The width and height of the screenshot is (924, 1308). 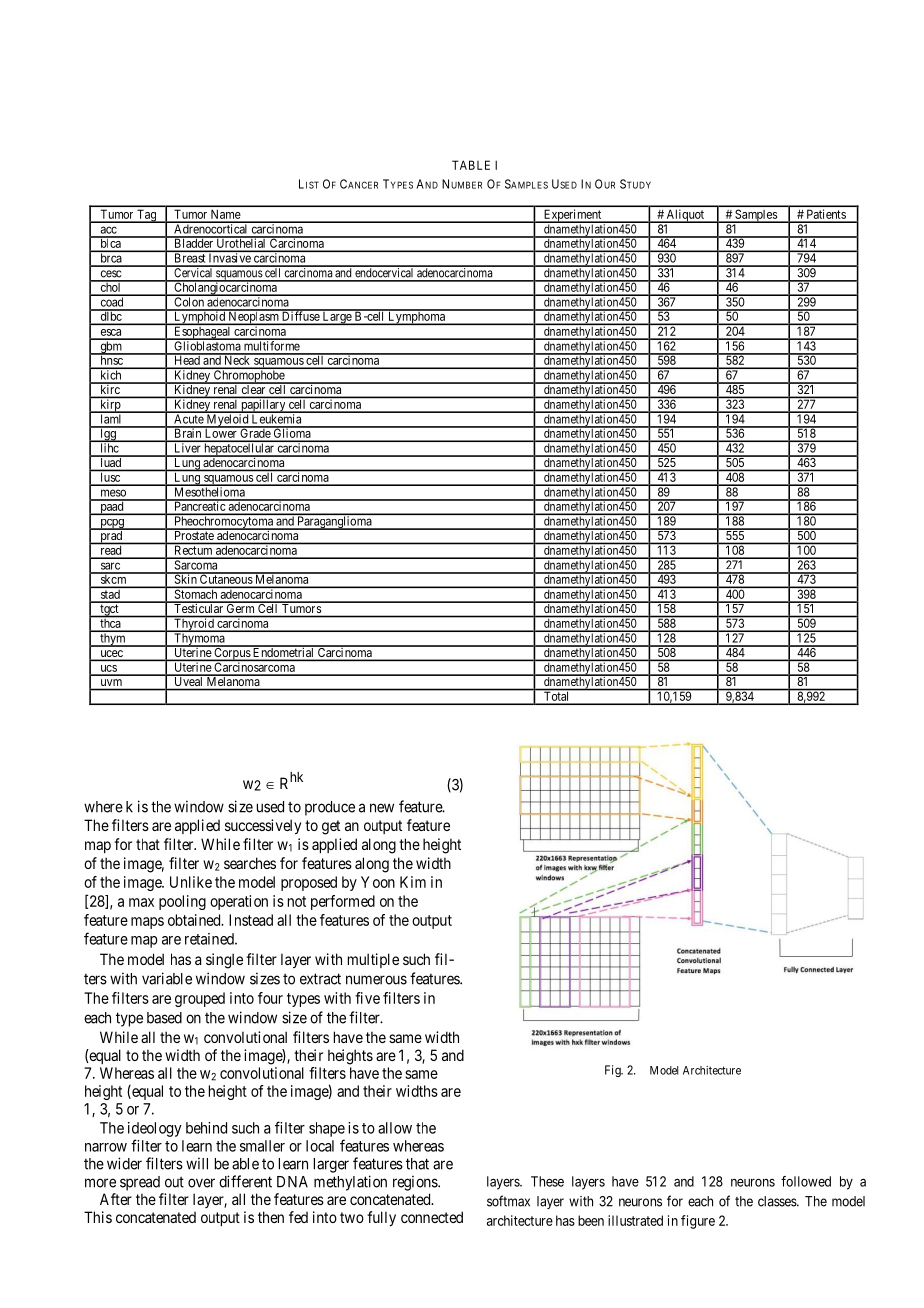 I want to click on over, so click(x=201, y=1183).
